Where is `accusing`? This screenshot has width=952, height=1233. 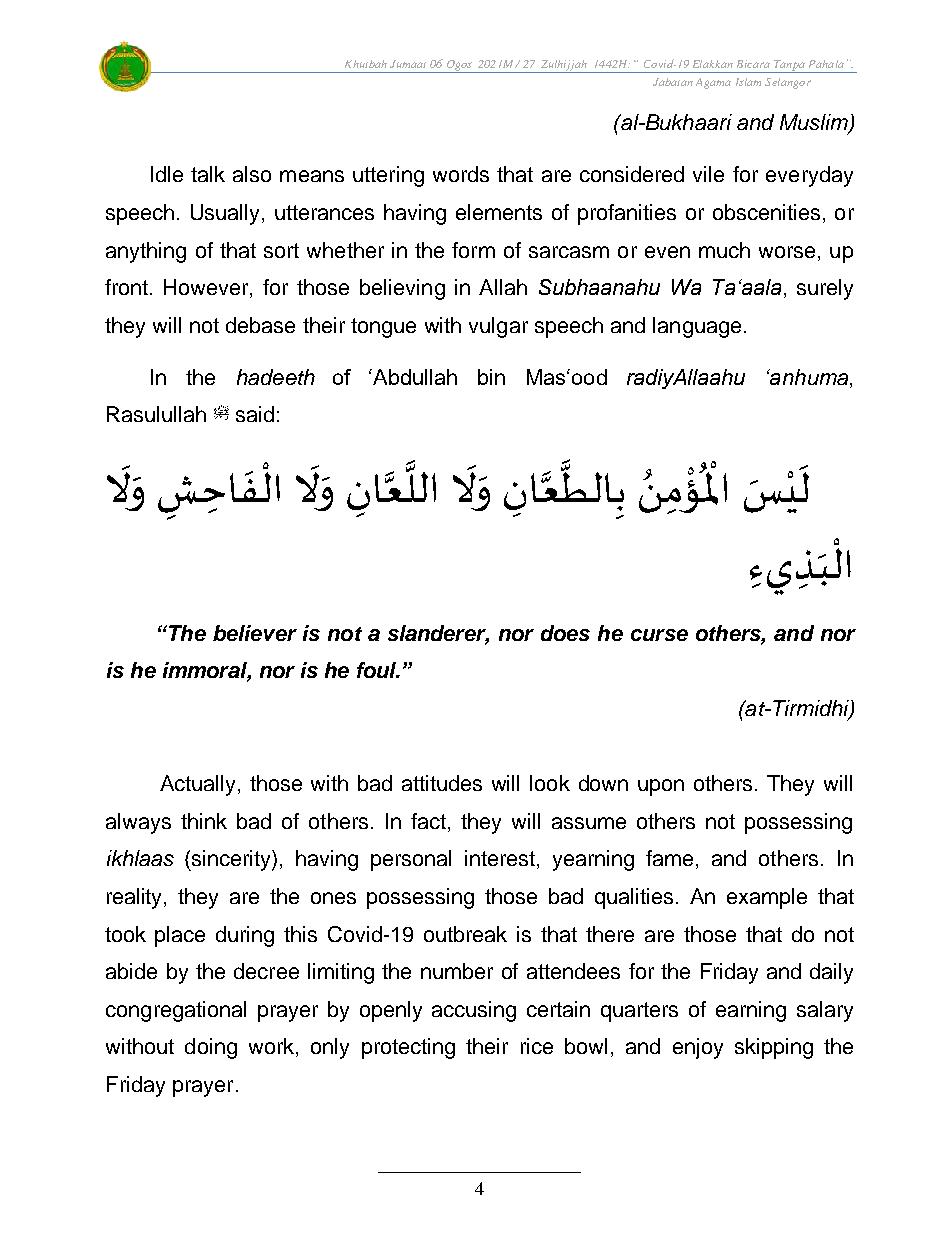 accusing is located at coordinates (474, 1011).
